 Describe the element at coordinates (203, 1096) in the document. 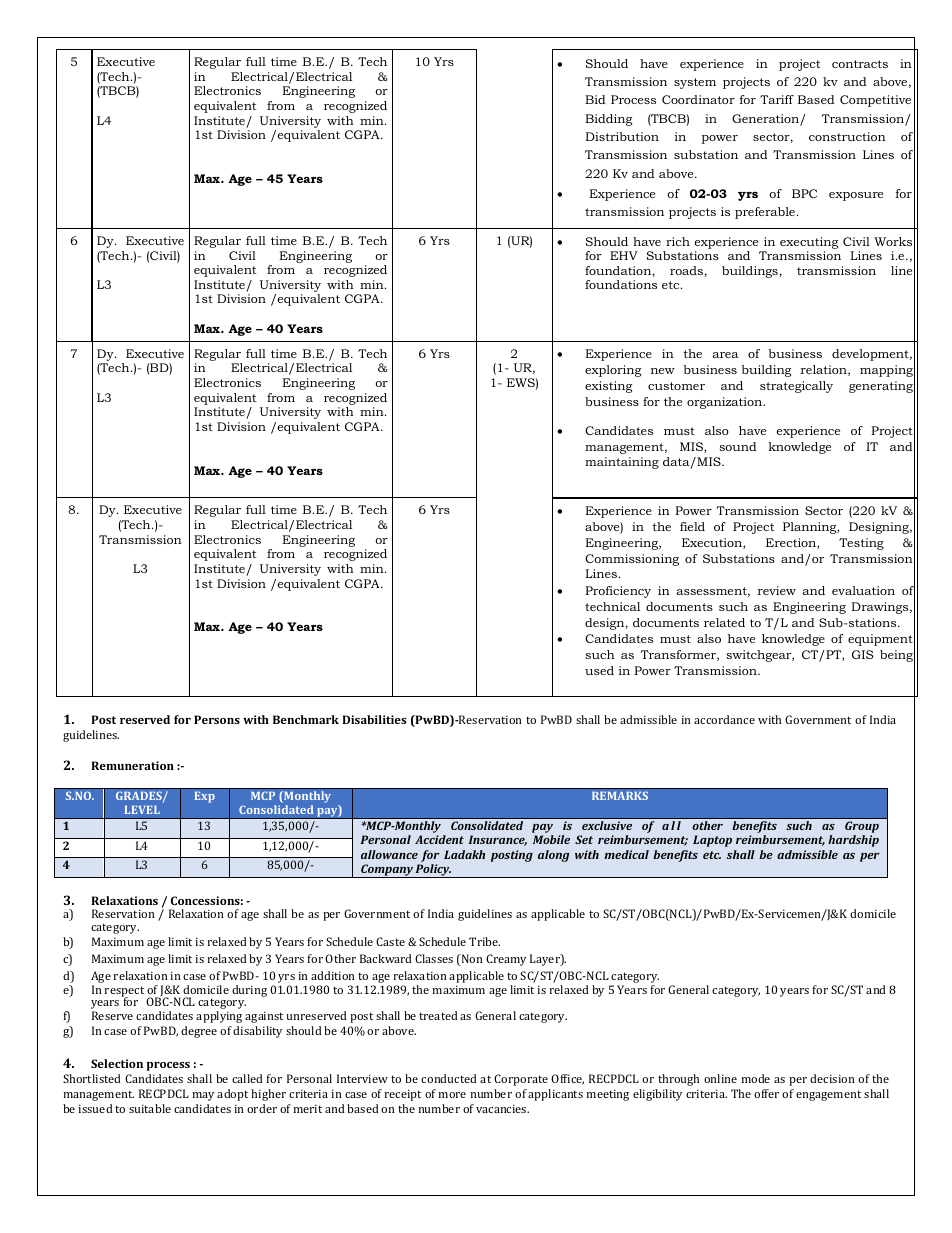

I see `may` at that location.
